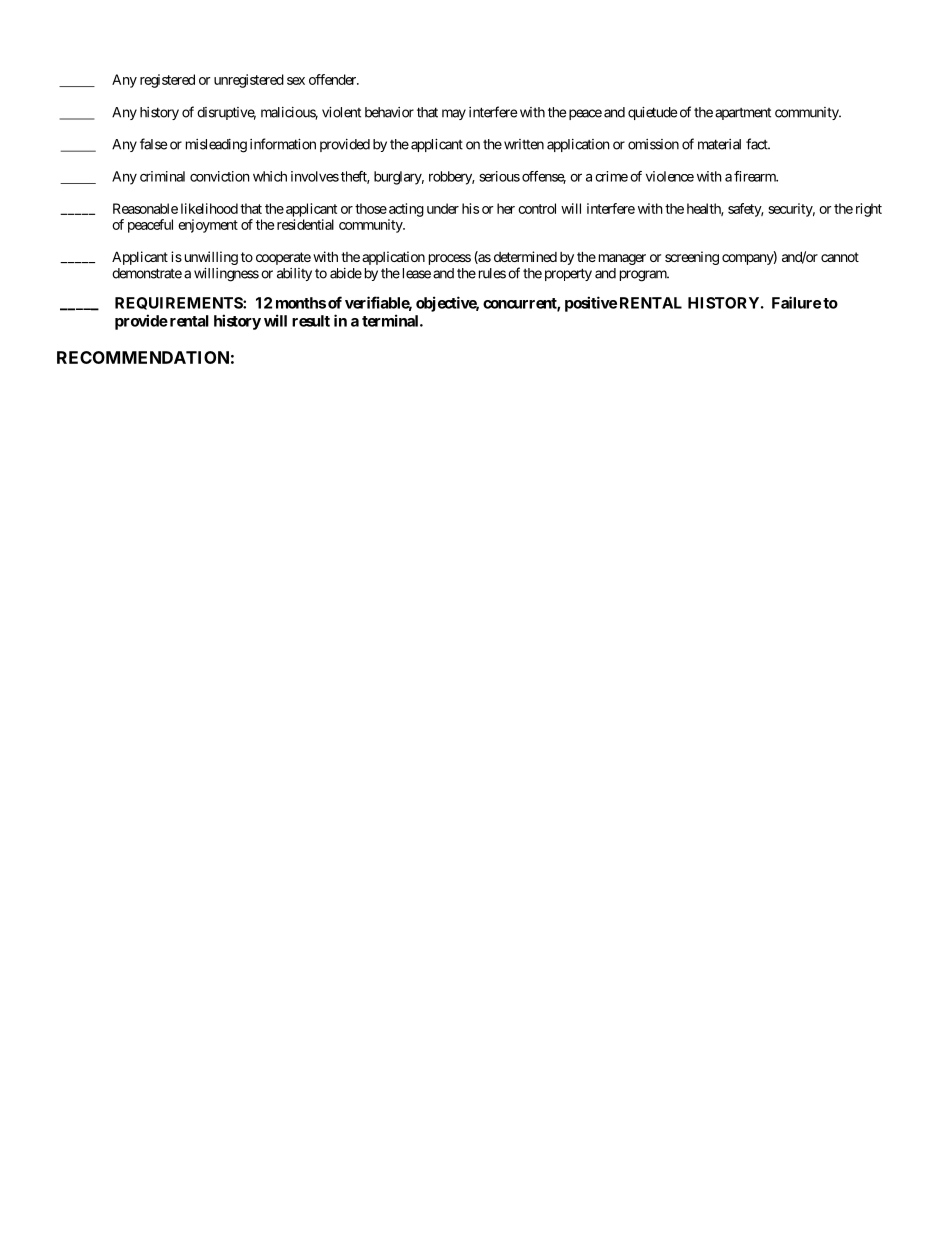  What do you see at coordinates (758, 144) in the page?
I see `fact` at bounding box center [758, 144].
